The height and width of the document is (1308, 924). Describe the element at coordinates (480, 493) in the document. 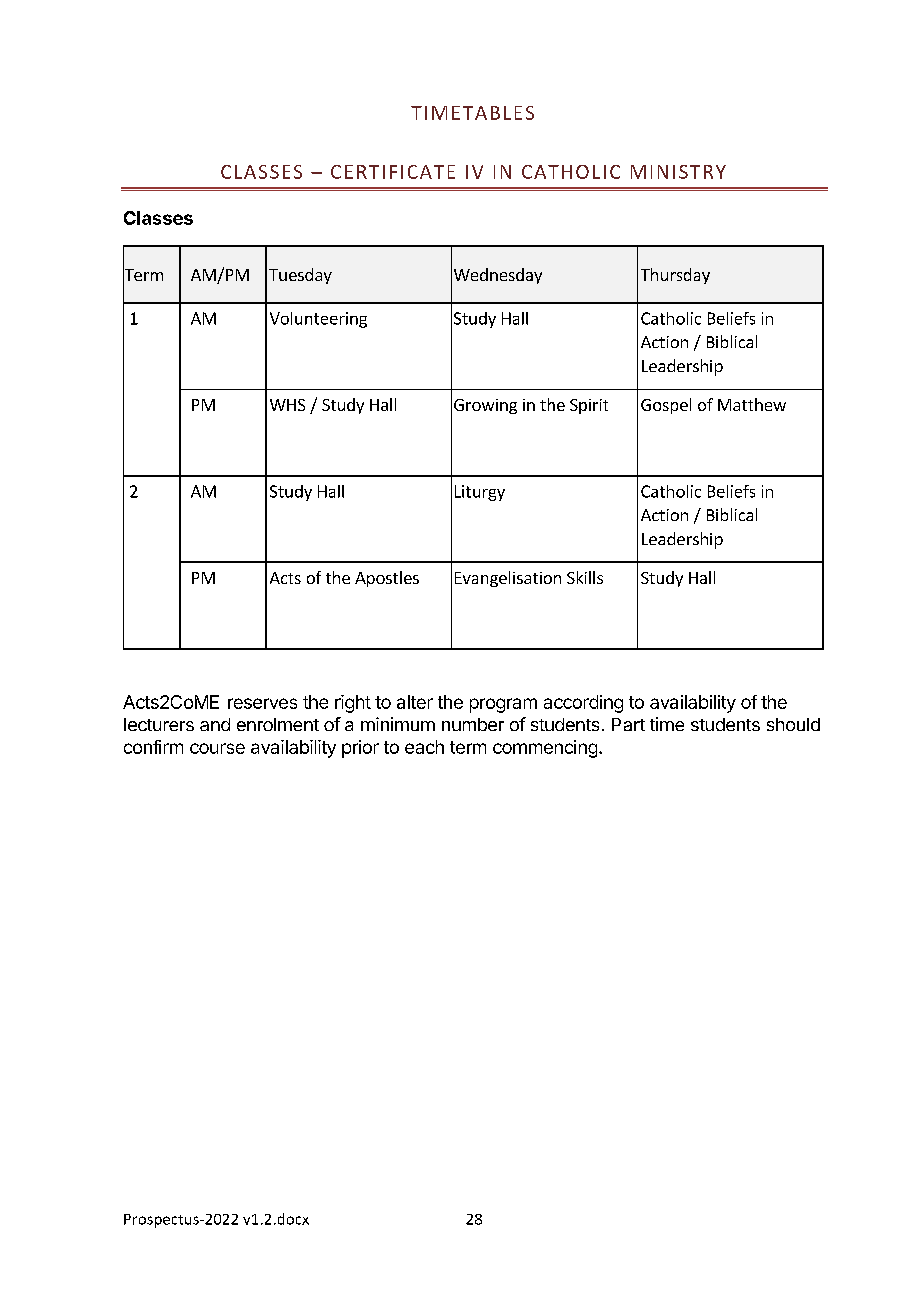

I see `Liturgy` at that location.
